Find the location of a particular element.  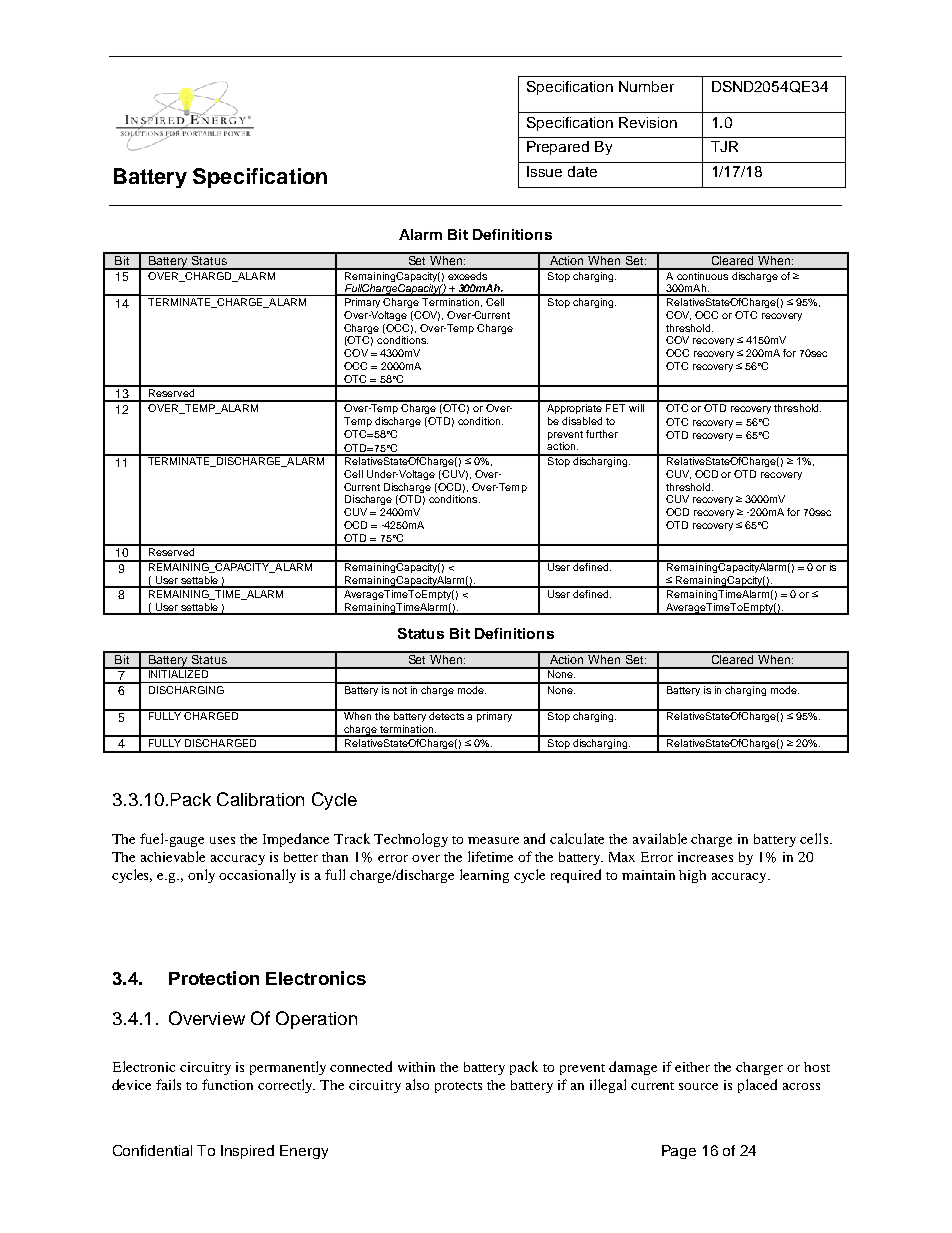

Revision is located at coordinates (648, 122).
